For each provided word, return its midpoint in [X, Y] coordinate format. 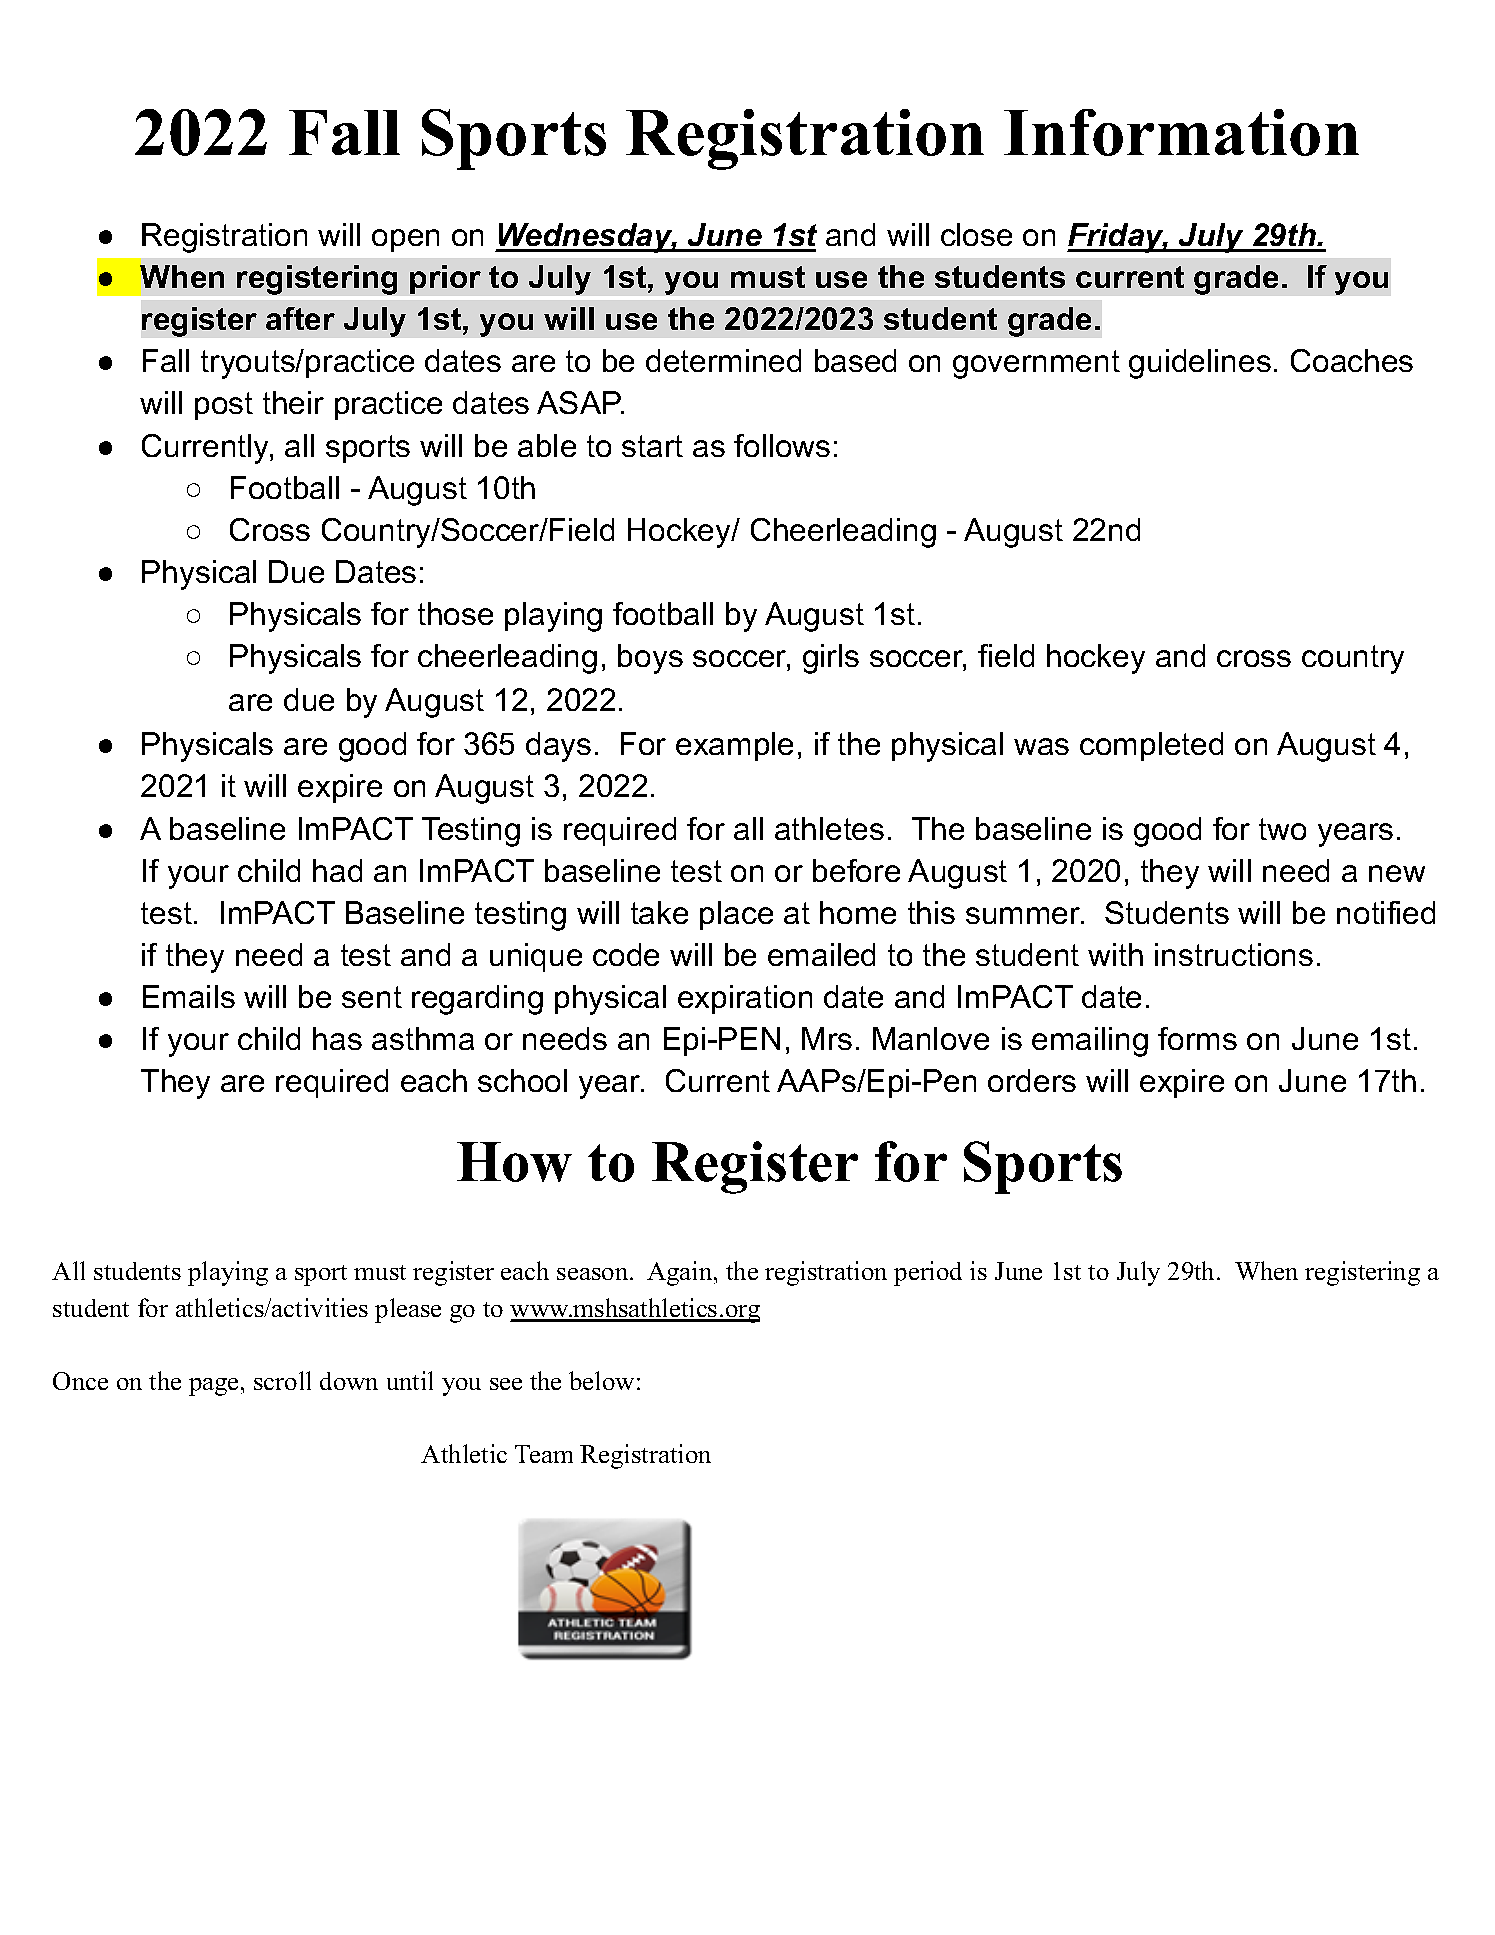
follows [782, 445]
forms [1197, 1038]
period [928, 1273]
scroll [282, 1380]
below [601, 1380]
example [734, 746]
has [337, 1038]
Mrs [827, 1038]
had [337, 870]
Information [1181, 132]
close [976, 234]
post [224, 406]
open [405, 240]
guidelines [1200, 364]
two [1282, 829]
